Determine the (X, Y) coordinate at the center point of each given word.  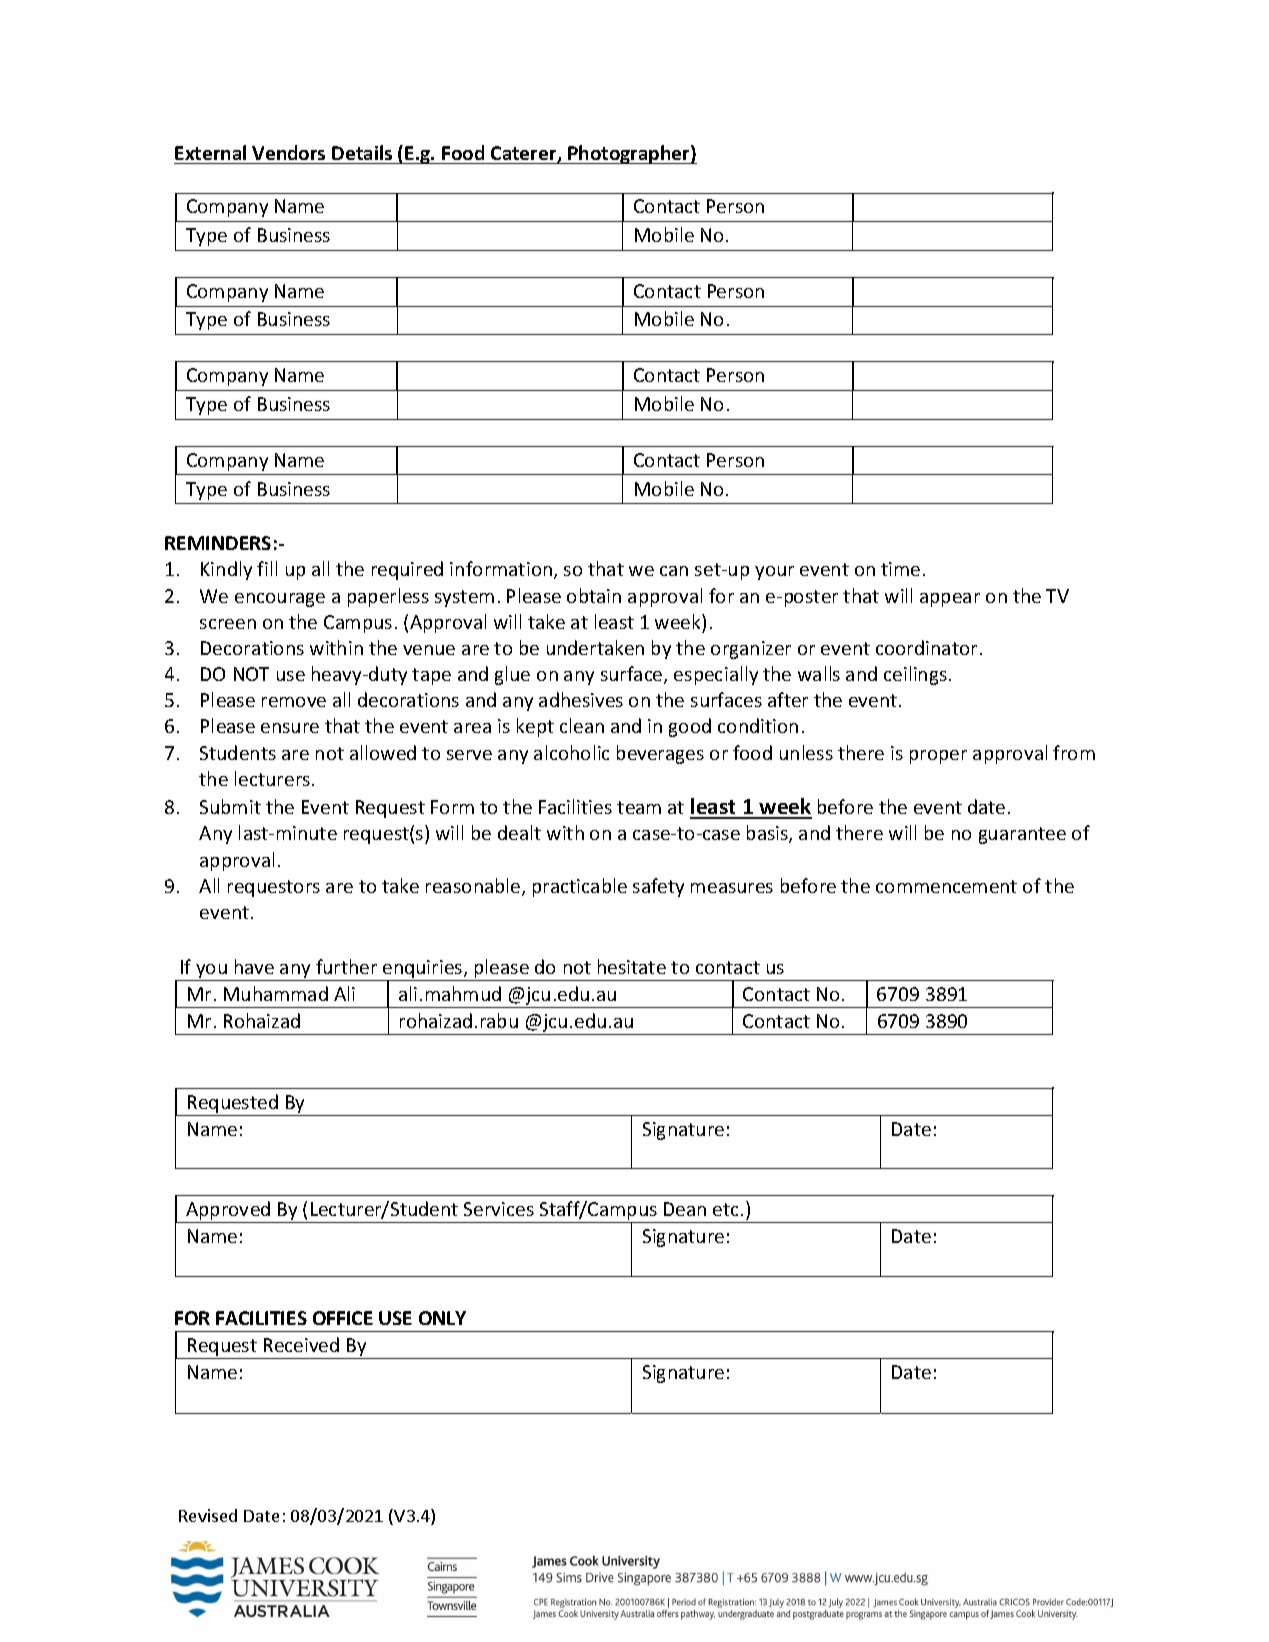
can (674, 571)
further (346, 966)
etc (725, 1209)
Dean (685, 1209)
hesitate (632, 966)
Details (362, 152)
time (900, 569)
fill (267, 568)
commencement (946, 886)
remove (294, 702)
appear (950, 600)
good (690, 727)
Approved (228, 1212)
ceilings (915, 675)
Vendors (288, 152)
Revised (208, 1515)
